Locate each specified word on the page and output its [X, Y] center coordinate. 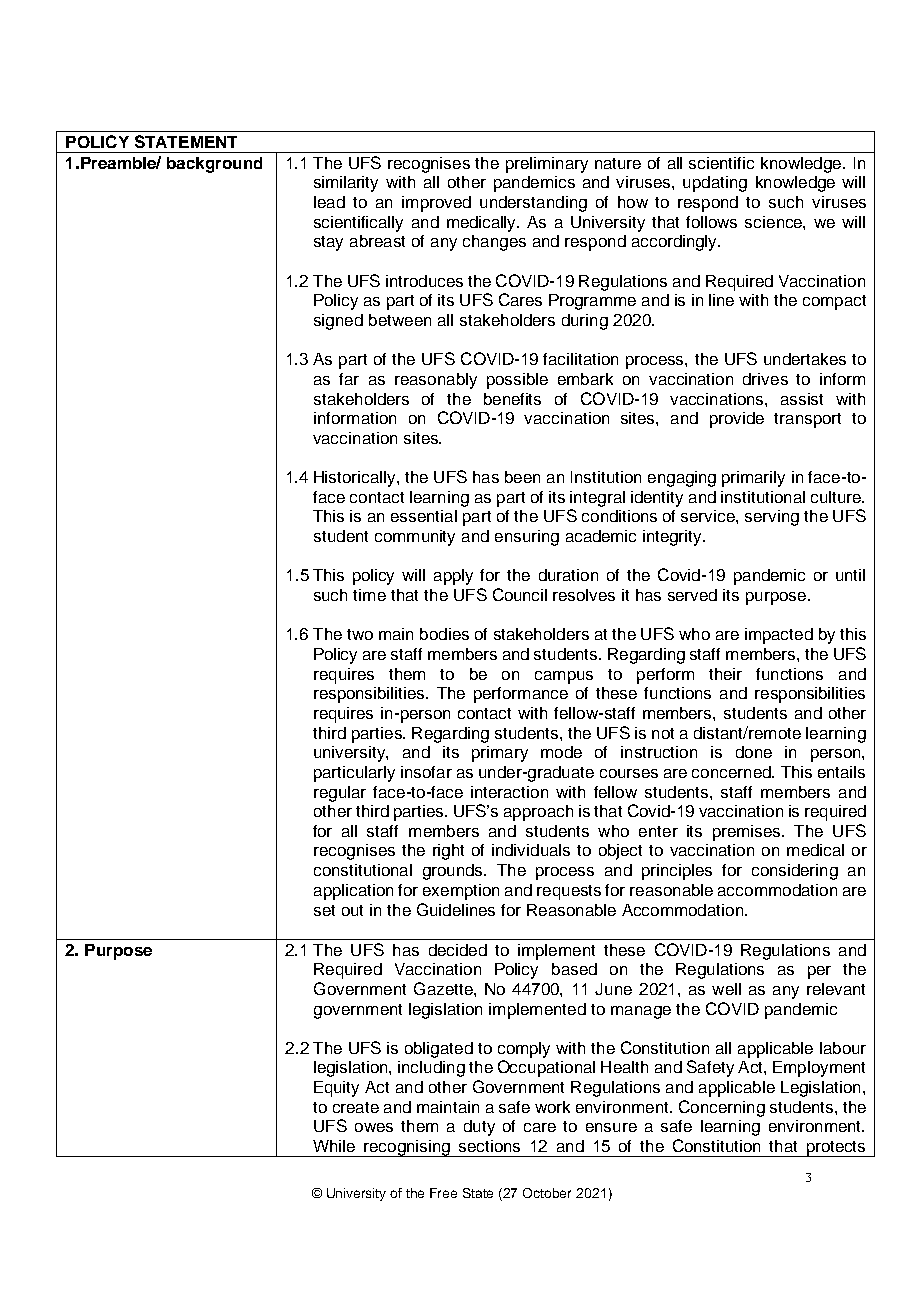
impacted [779, 636]
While [334, 1146]
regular [340, 794]
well [726, 989]
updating [715, 184]
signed [338, 322]
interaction [509, 792]
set [324, 910]
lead [329, 202]
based [574, 969]
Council [520, 594]
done [754, 752]
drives [765, 379]
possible [517, 381]
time [369, 595]
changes [494, 243]
